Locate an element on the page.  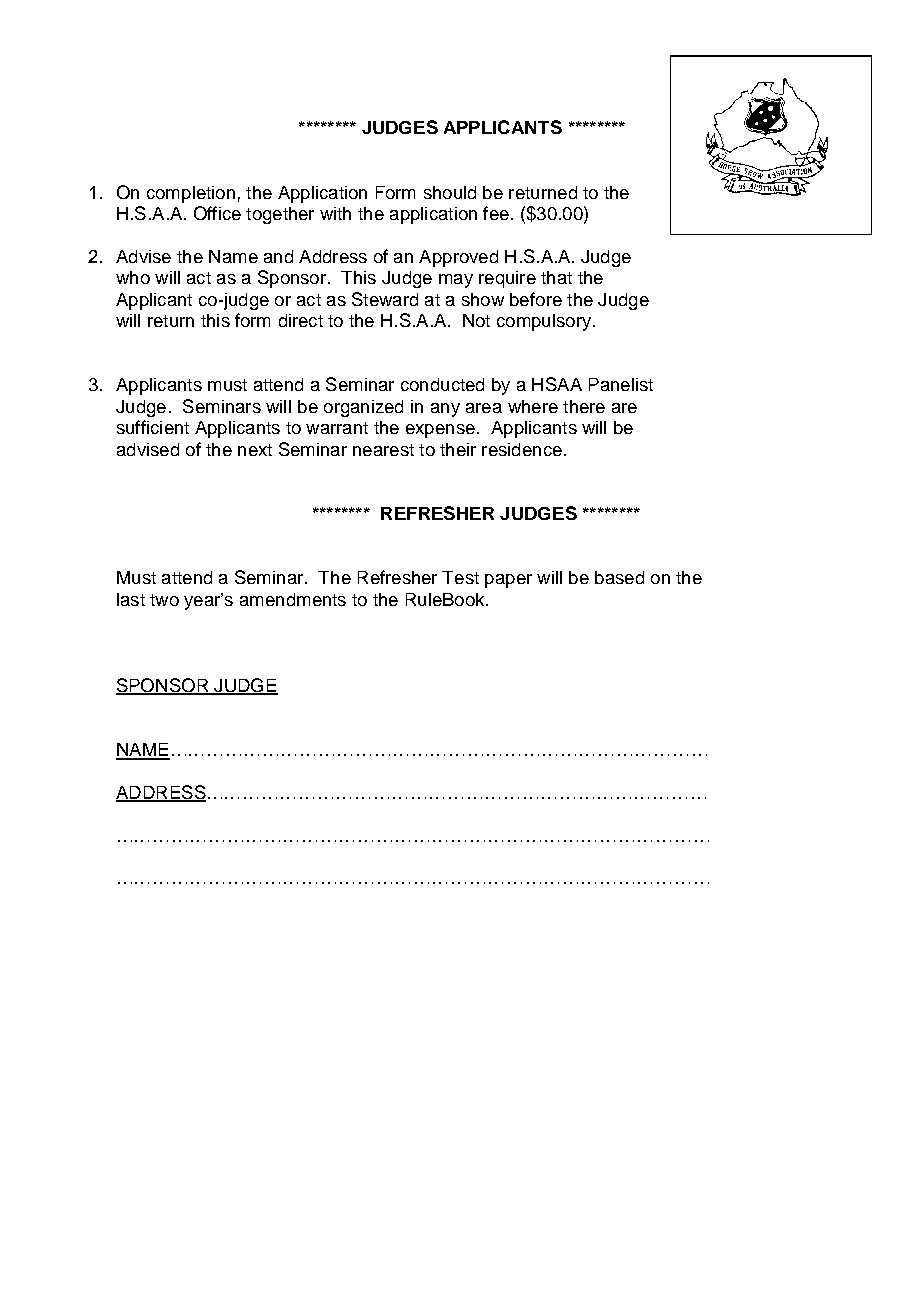
there is located at coordinates (584, 406).
